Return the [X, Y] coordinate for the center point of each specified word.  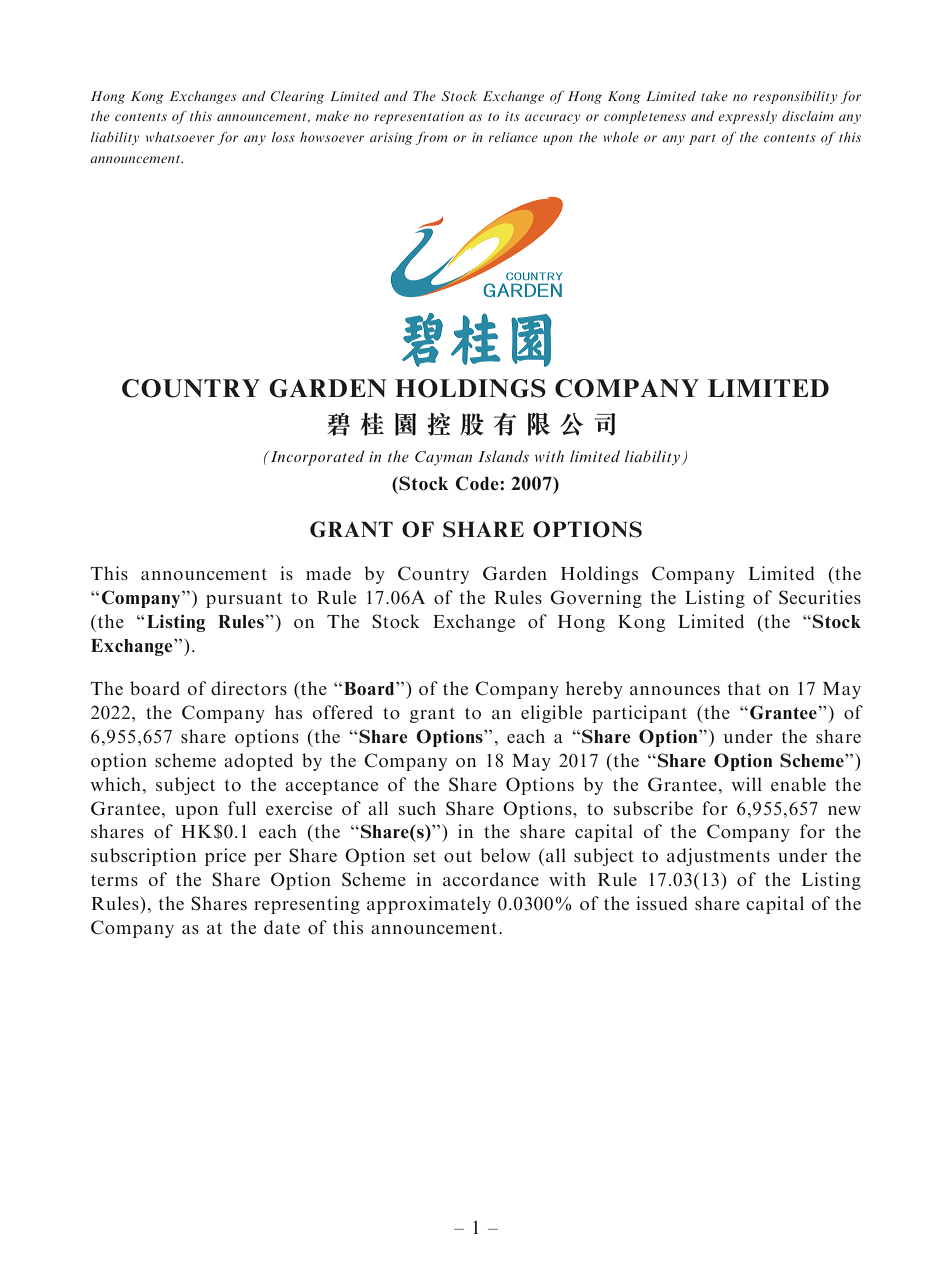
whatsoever [180, 137]
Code [478, 483]
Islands [503, 456]
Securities [820, 597]
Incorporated [316, 458]
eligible [551, 714]
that [744, 688]
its [512, 116]
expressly [747, 117]
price [225, 857]
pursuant [244, 600]
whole [621, 137]
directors [249, 688]
